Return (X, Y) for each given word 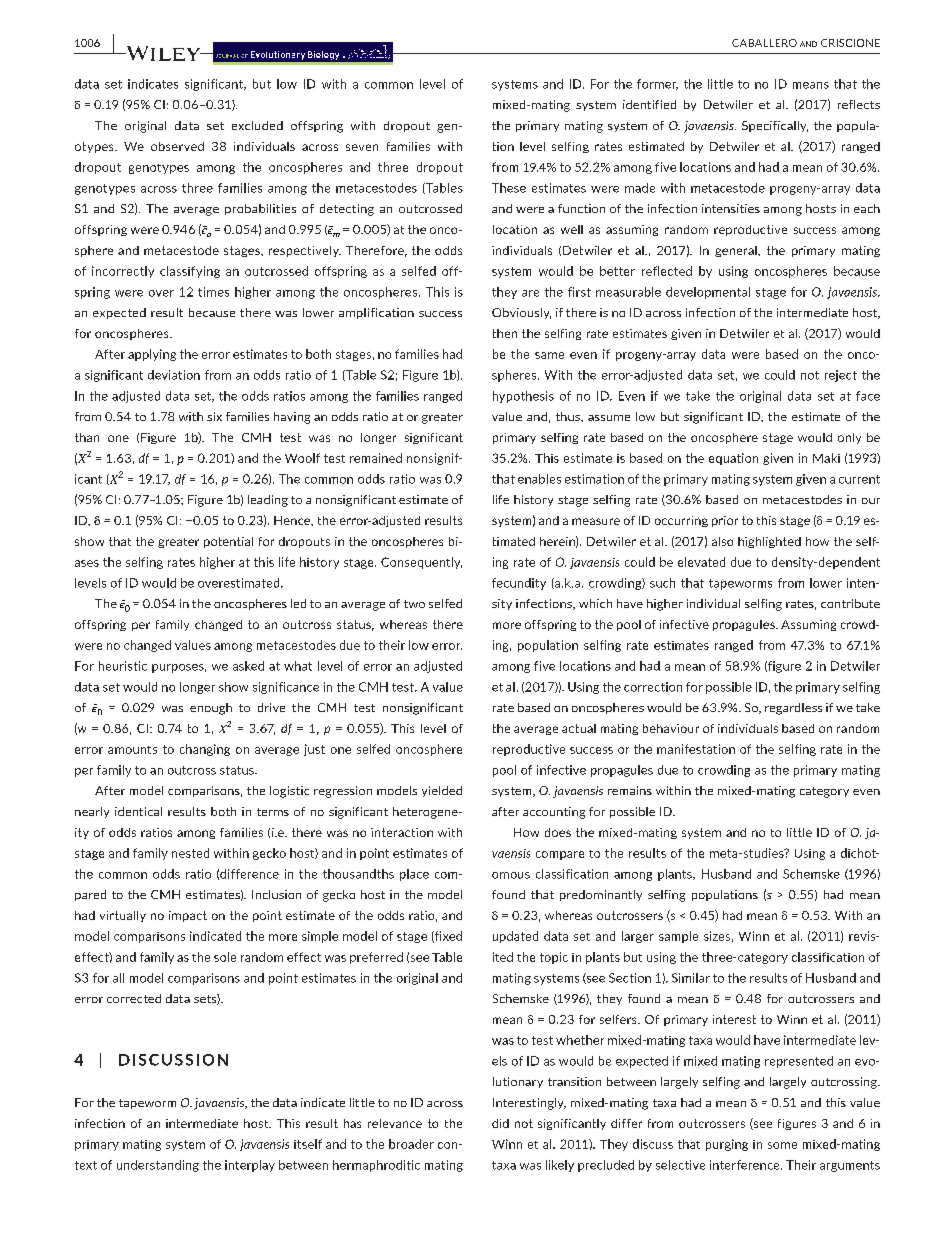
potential (228, 542)
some (782, 1145)
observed (177, 146)
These (509, 188)
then (505, 333)
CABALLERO (764, 43)
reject (841, 376)
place (414, 875)
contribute (850, 603)
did (500, 1123)
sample (678, 937)
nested (190, 853)
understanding (158, 1166)
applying (152, 355)
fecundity (519, 584)
